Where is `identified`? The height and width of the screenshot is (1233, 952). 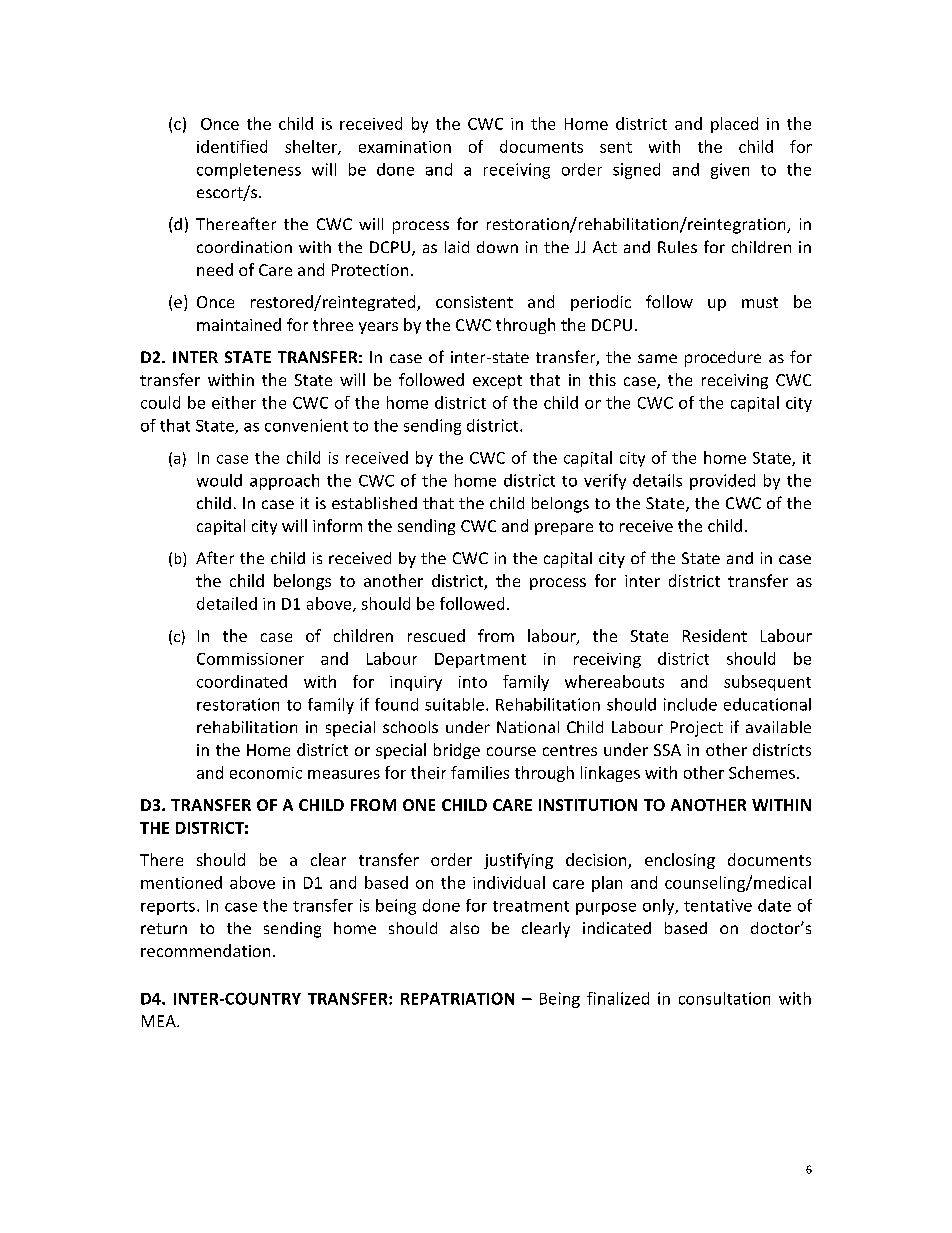
identified is located at coordinates (232, 146).
